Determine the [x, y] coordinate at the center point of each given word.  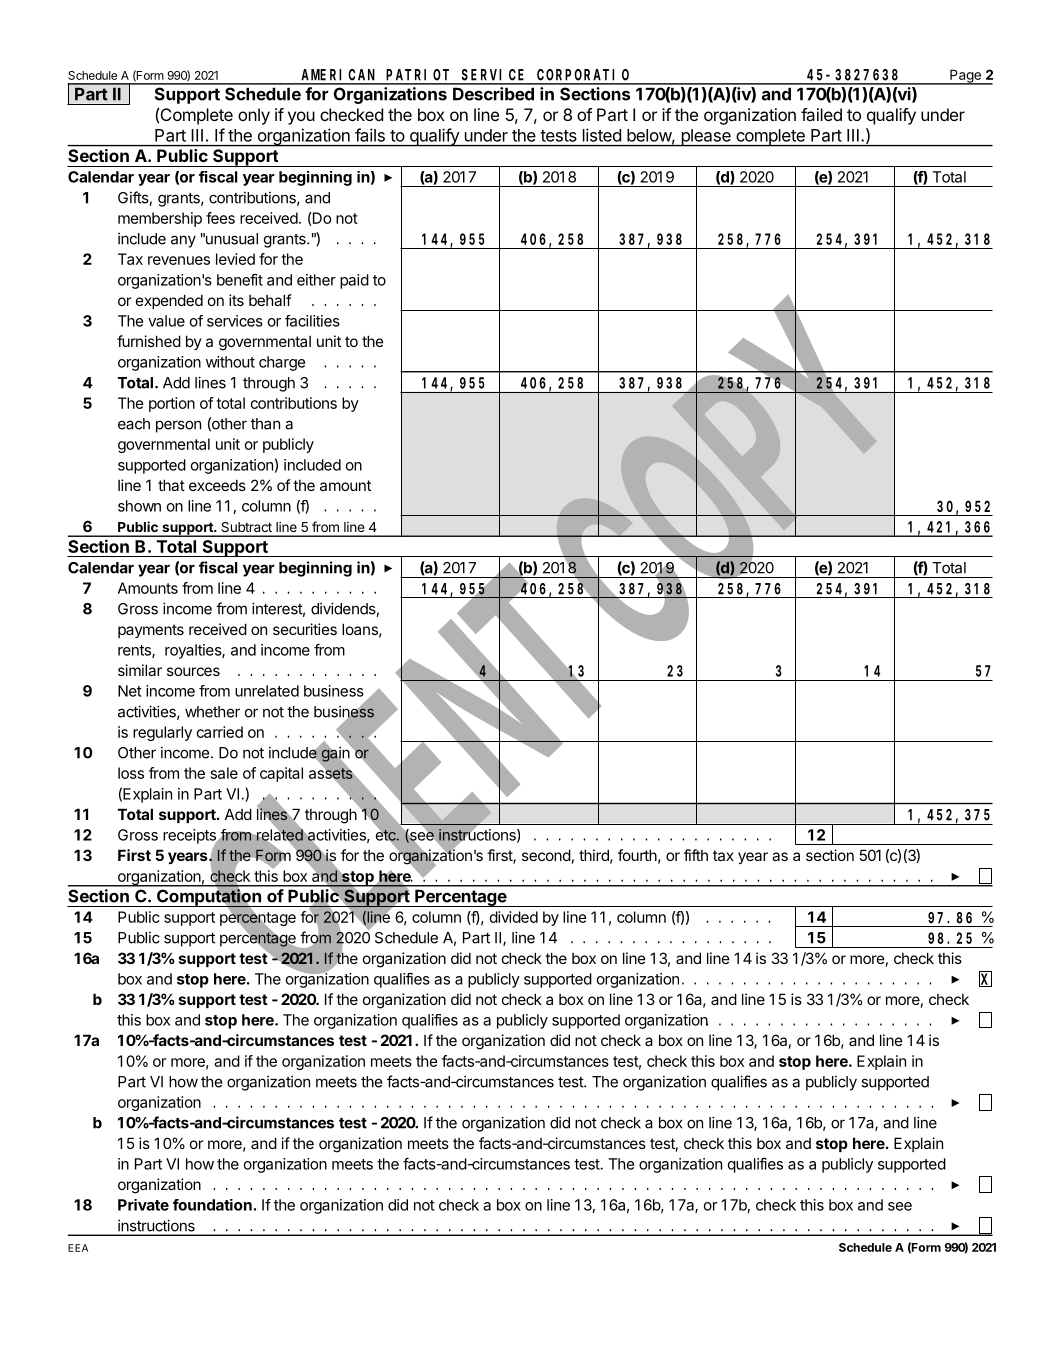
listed [602, 135]
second [546, 855]
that [171, 485]
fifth [696, 855]
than [265, 424]
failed [821, 114]
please [706, 138]
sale [224, 773]
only [254, 116]
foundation [212, 1205]
